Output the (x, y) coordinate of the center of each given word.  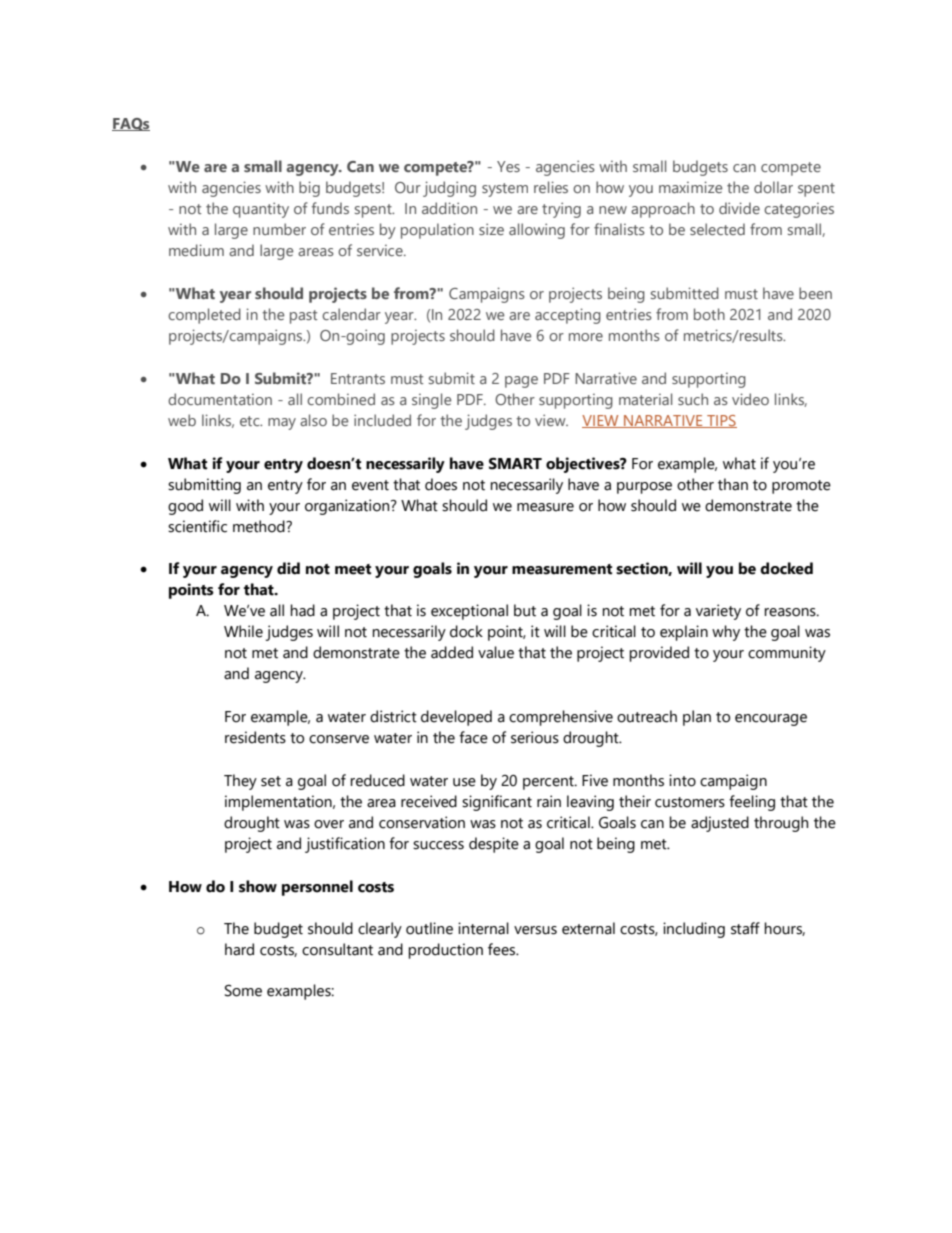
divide (739, 208)
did (288, 568)
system (505, 190)
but (525, 610)
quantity (261, 210)
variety (718, 612)
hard (239, 949)
